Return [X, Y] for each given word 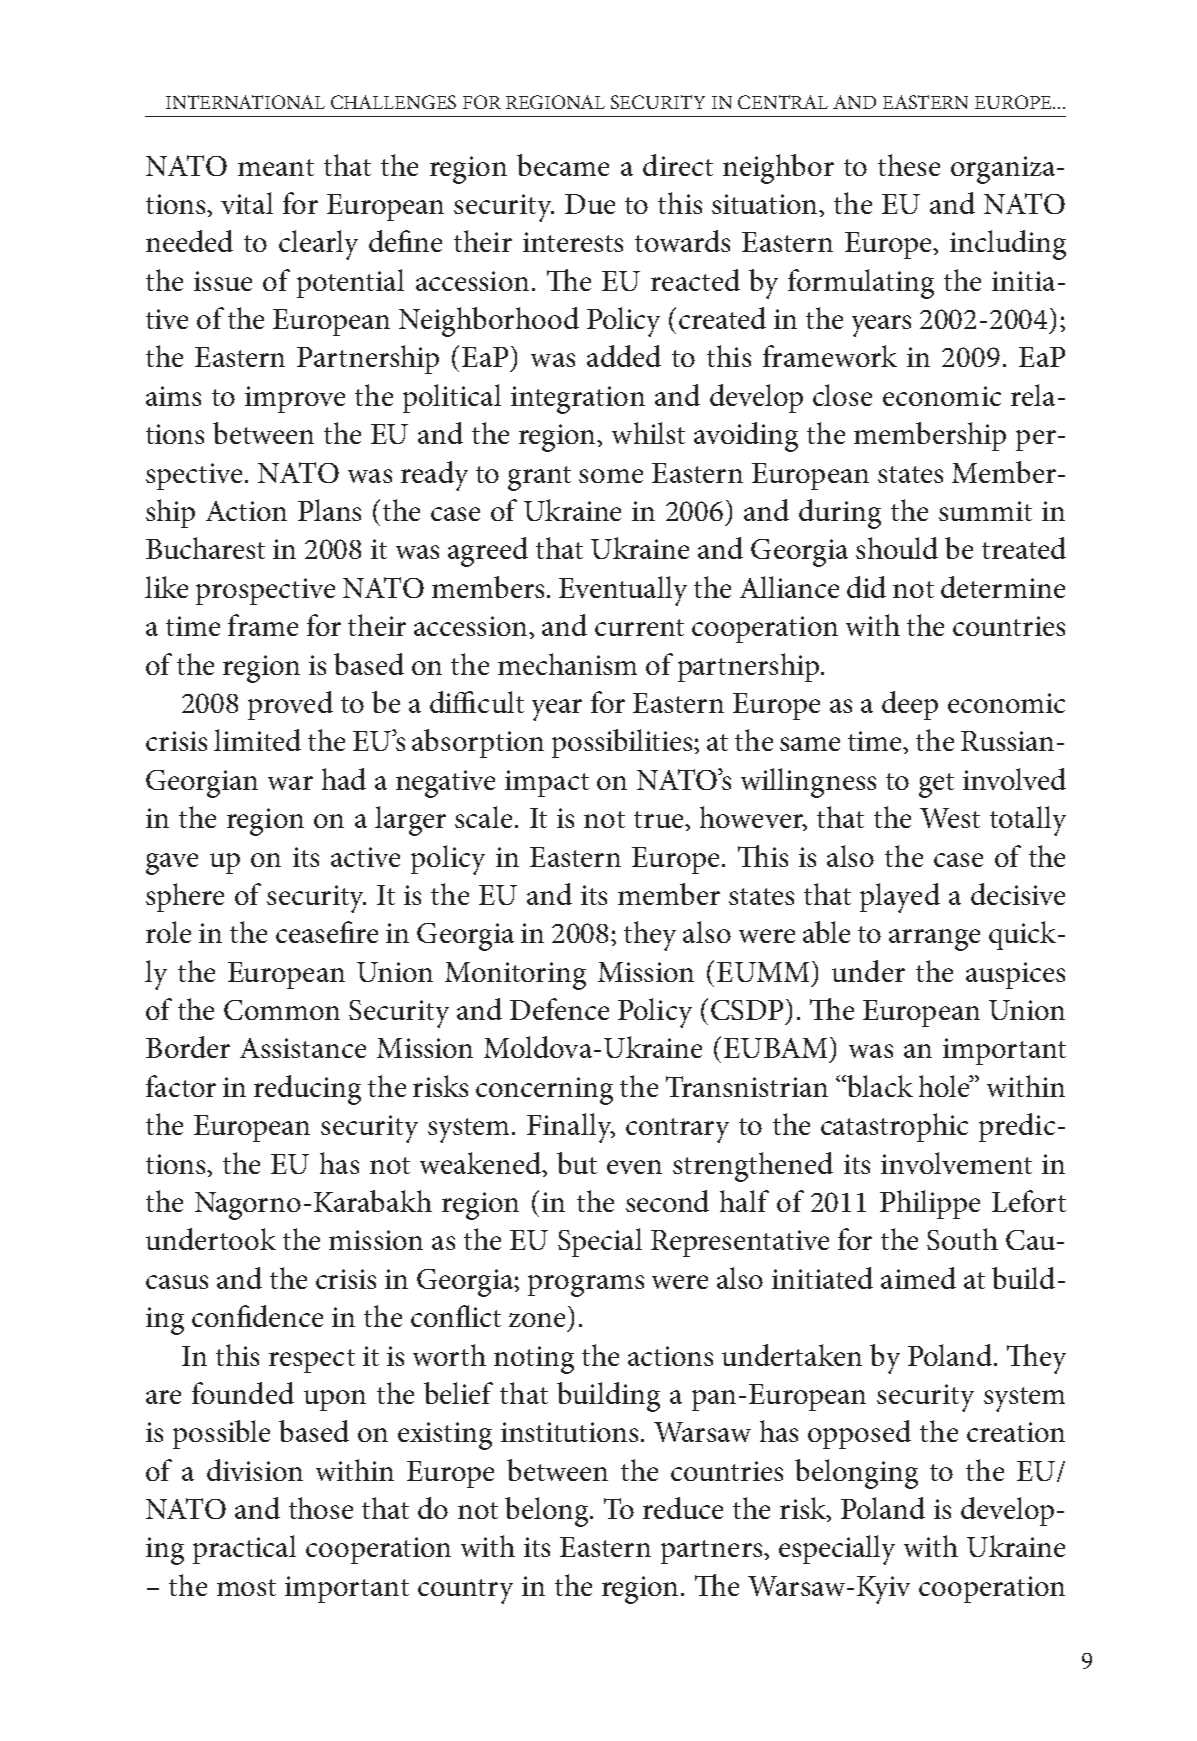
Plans [329, 510]
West [950, 818]
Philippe [930, 1204]
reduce [683, 1508]
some [611, 476]
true [660, 819]
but [577, 1163]
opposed [859, 1434]
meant [276, 167]
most [246, 1587]
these [909, 165]
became [563, 165]
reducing [307, 1090]
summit [985, 511]
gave [172, 864]
